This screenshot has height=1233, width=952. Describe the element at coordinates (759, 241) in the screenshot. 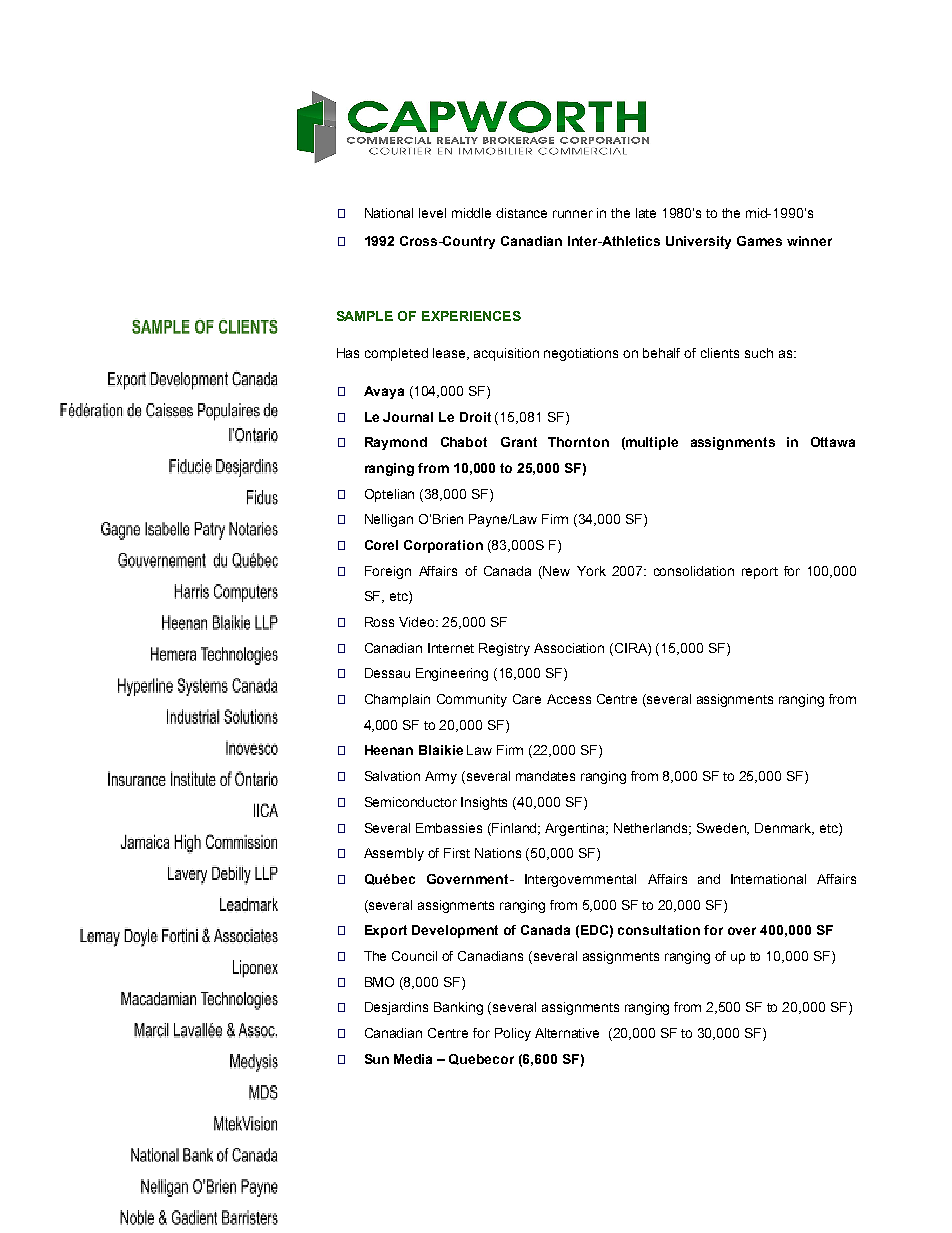

I see `Games` at that location.
